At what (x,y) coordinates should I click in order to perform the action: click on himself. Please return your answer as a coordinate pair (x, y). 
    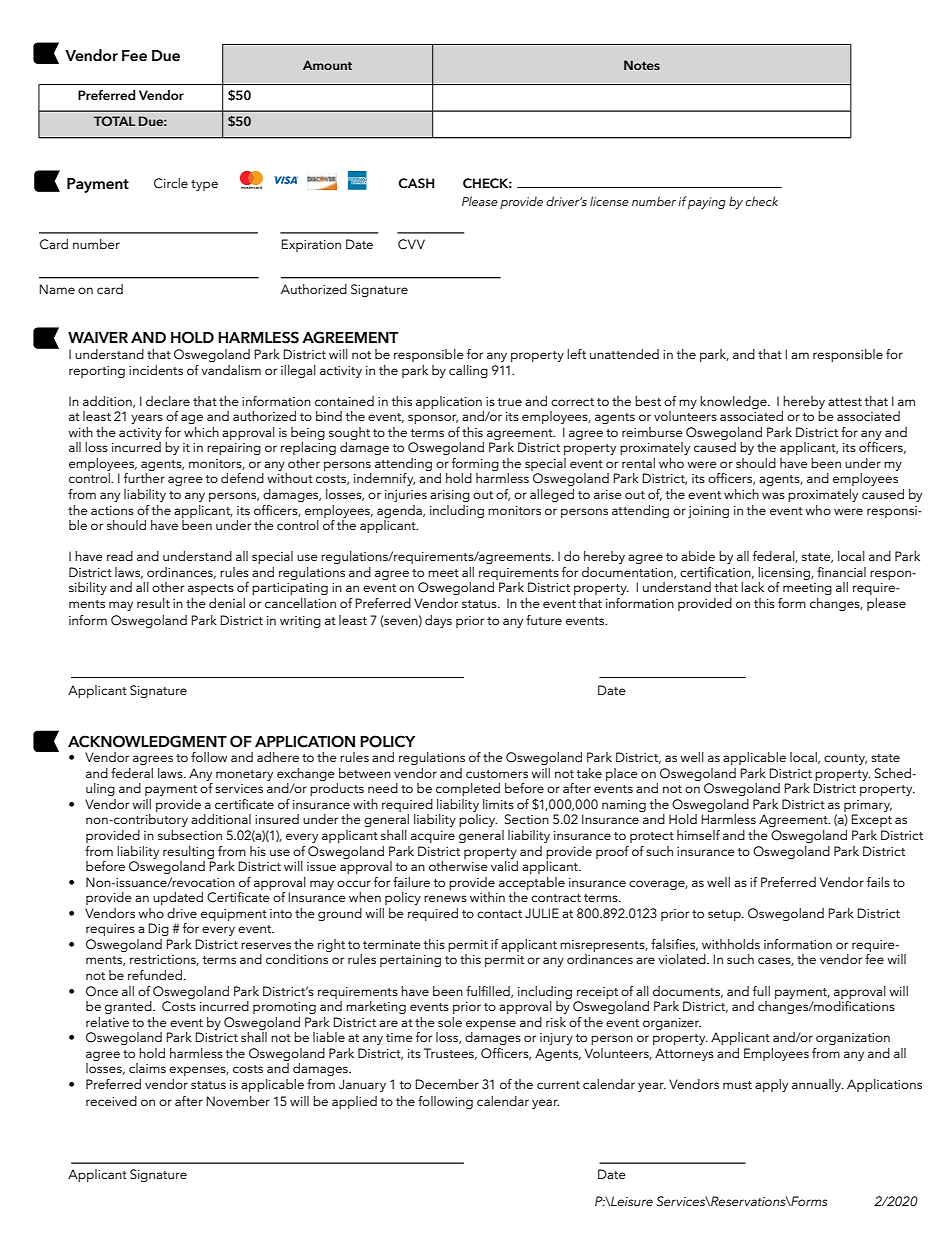
    Looking at the image, I should click on (698, 835).
